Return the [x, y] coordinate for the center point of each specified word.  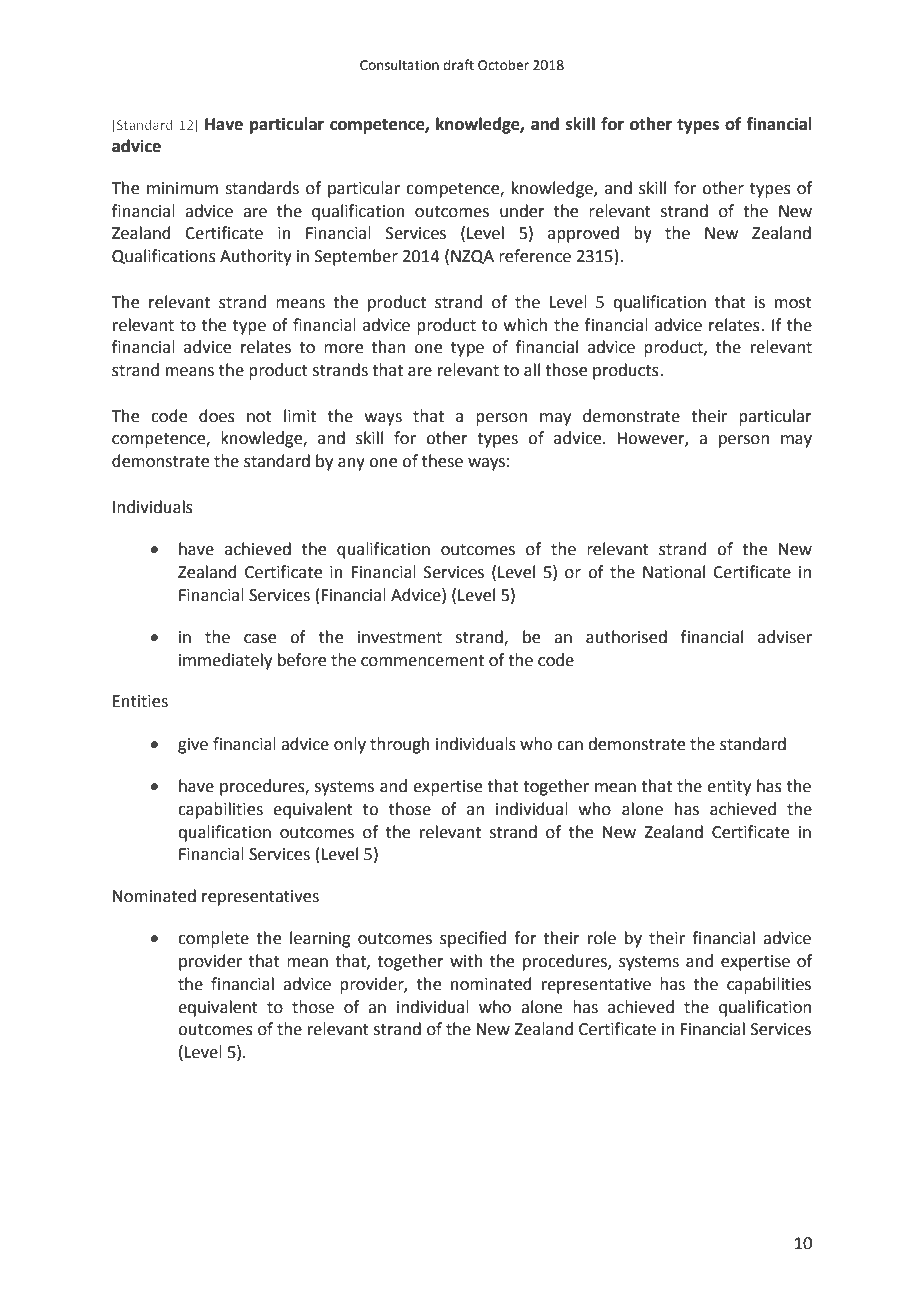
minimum [182, 188]
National [674, 572]
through [400, 745]
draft [458, 65]
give [193, 746]
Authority [256, 257]
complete [213, 939]
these [442, 461]
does [217, 416]
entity [729, 788]
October [503, 65]
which [525, 325]
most [793, 303]
